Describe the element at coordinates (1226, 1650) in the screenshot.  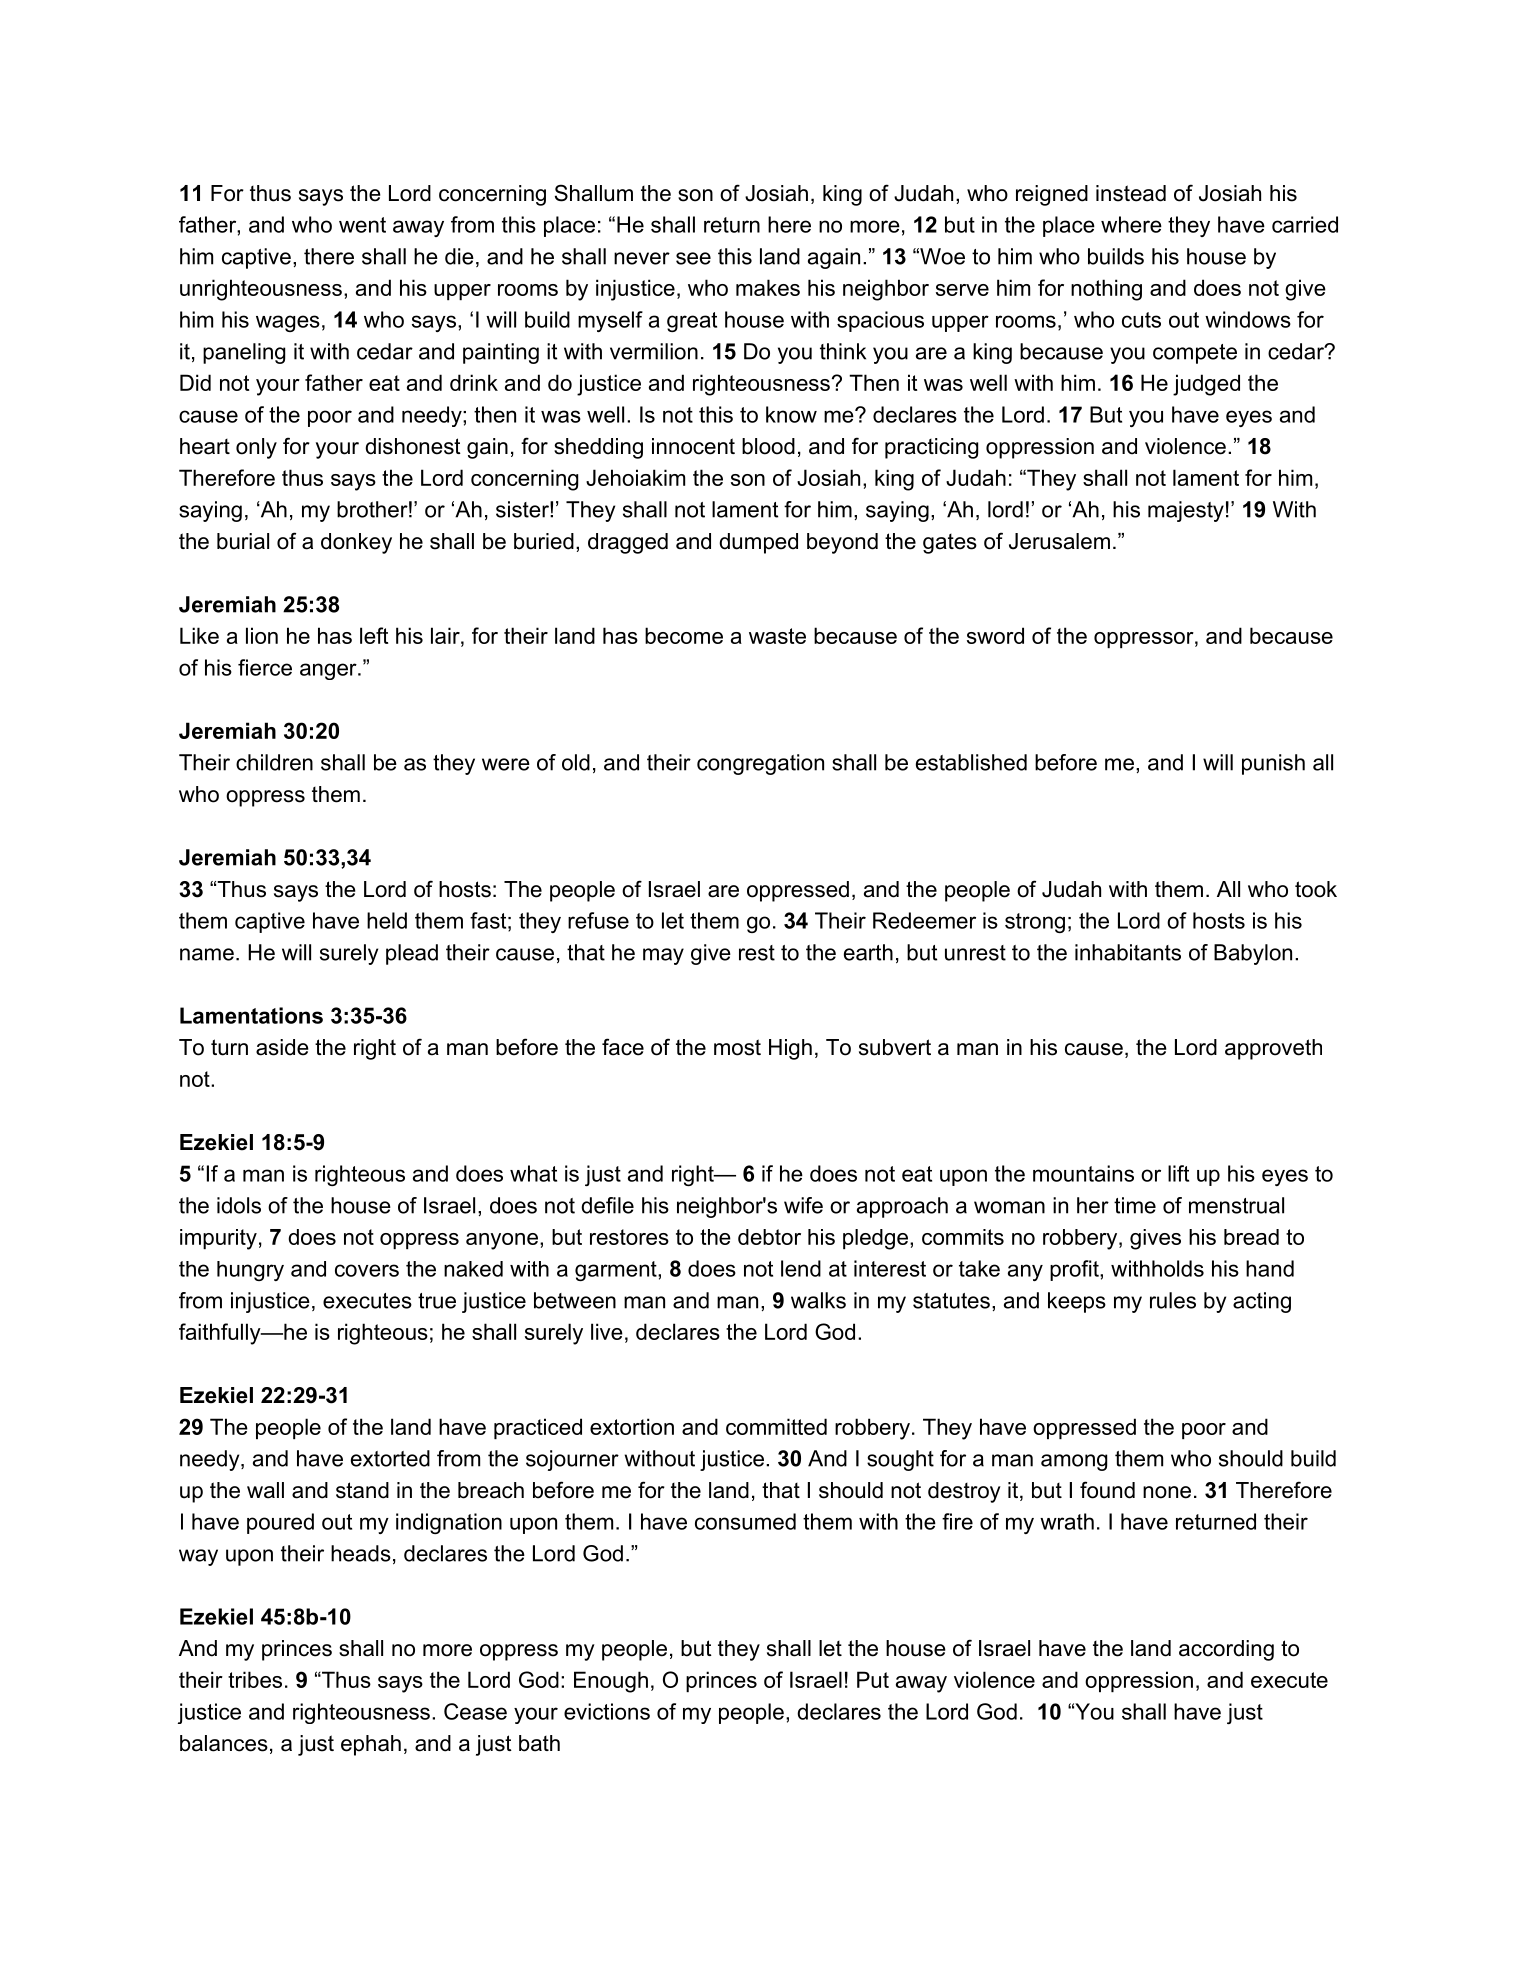
I see `according` at that location.
